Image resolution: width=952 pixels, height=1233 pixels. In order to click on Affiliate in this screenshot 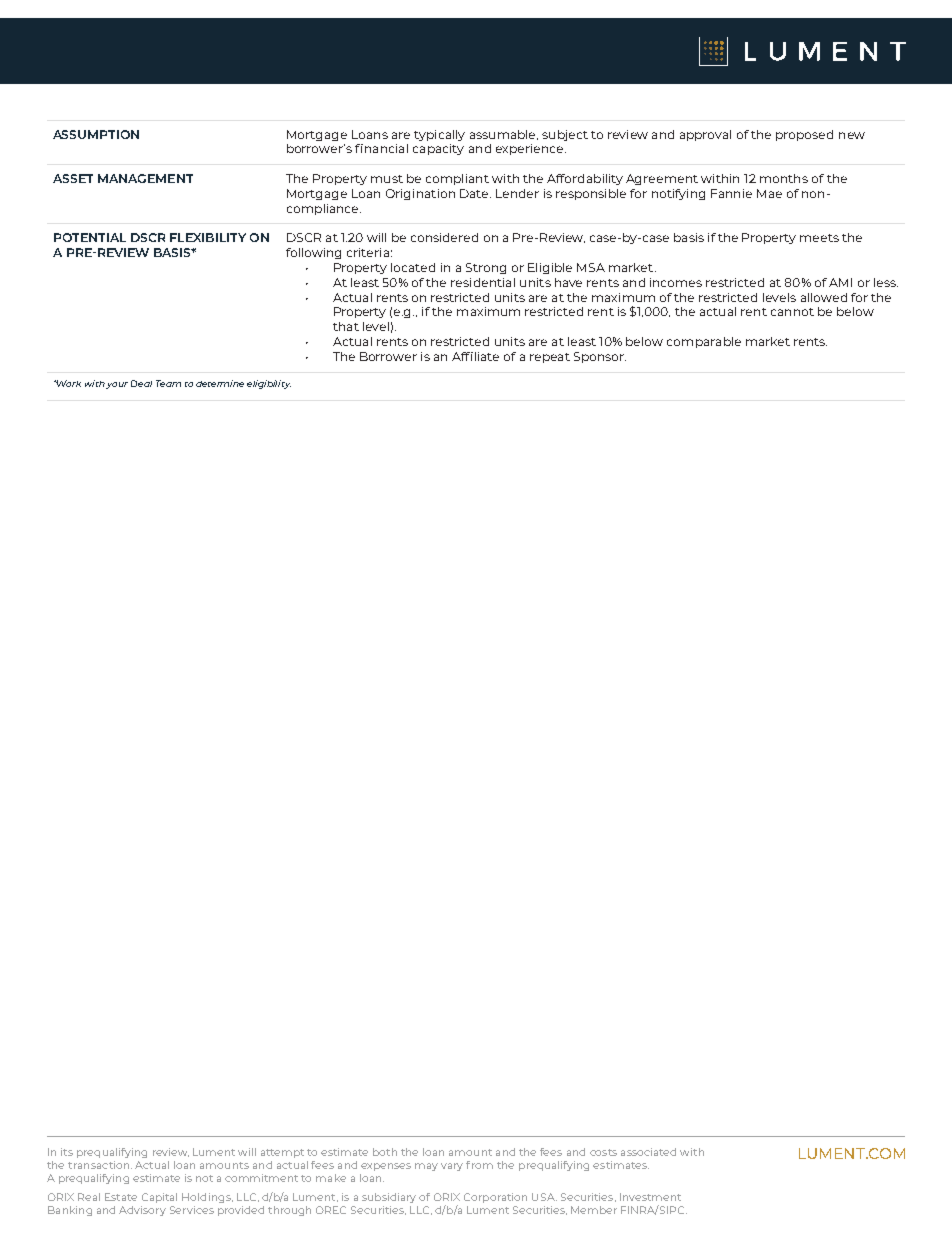, I will do `click(475, 356)`.
